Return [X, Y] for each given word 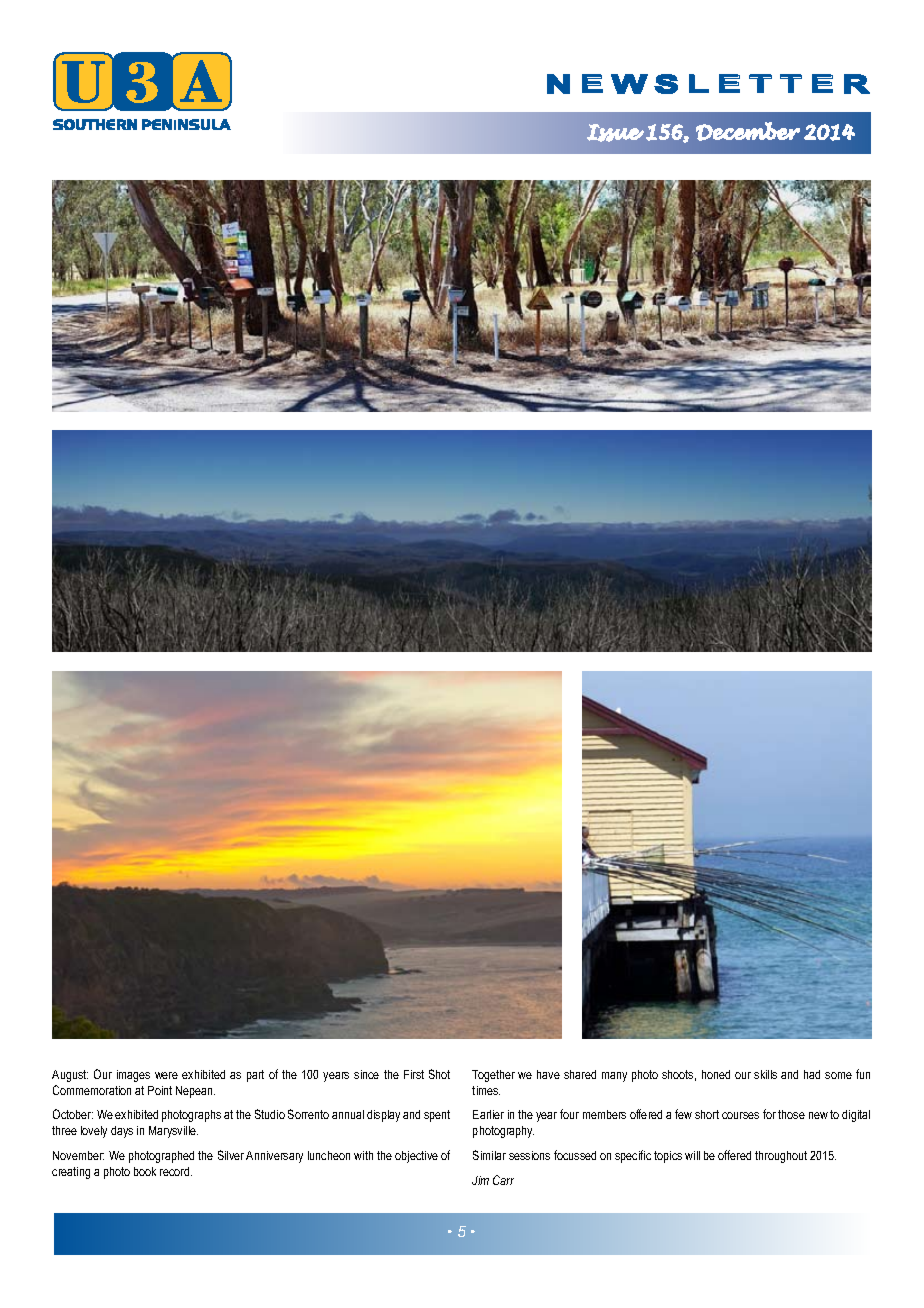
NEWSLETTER [708, 84]
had [812, 1074]
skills [765, 1074]
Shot [439, 1074]
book [145, 1171]
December [748, 131]
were [166, 1075]
